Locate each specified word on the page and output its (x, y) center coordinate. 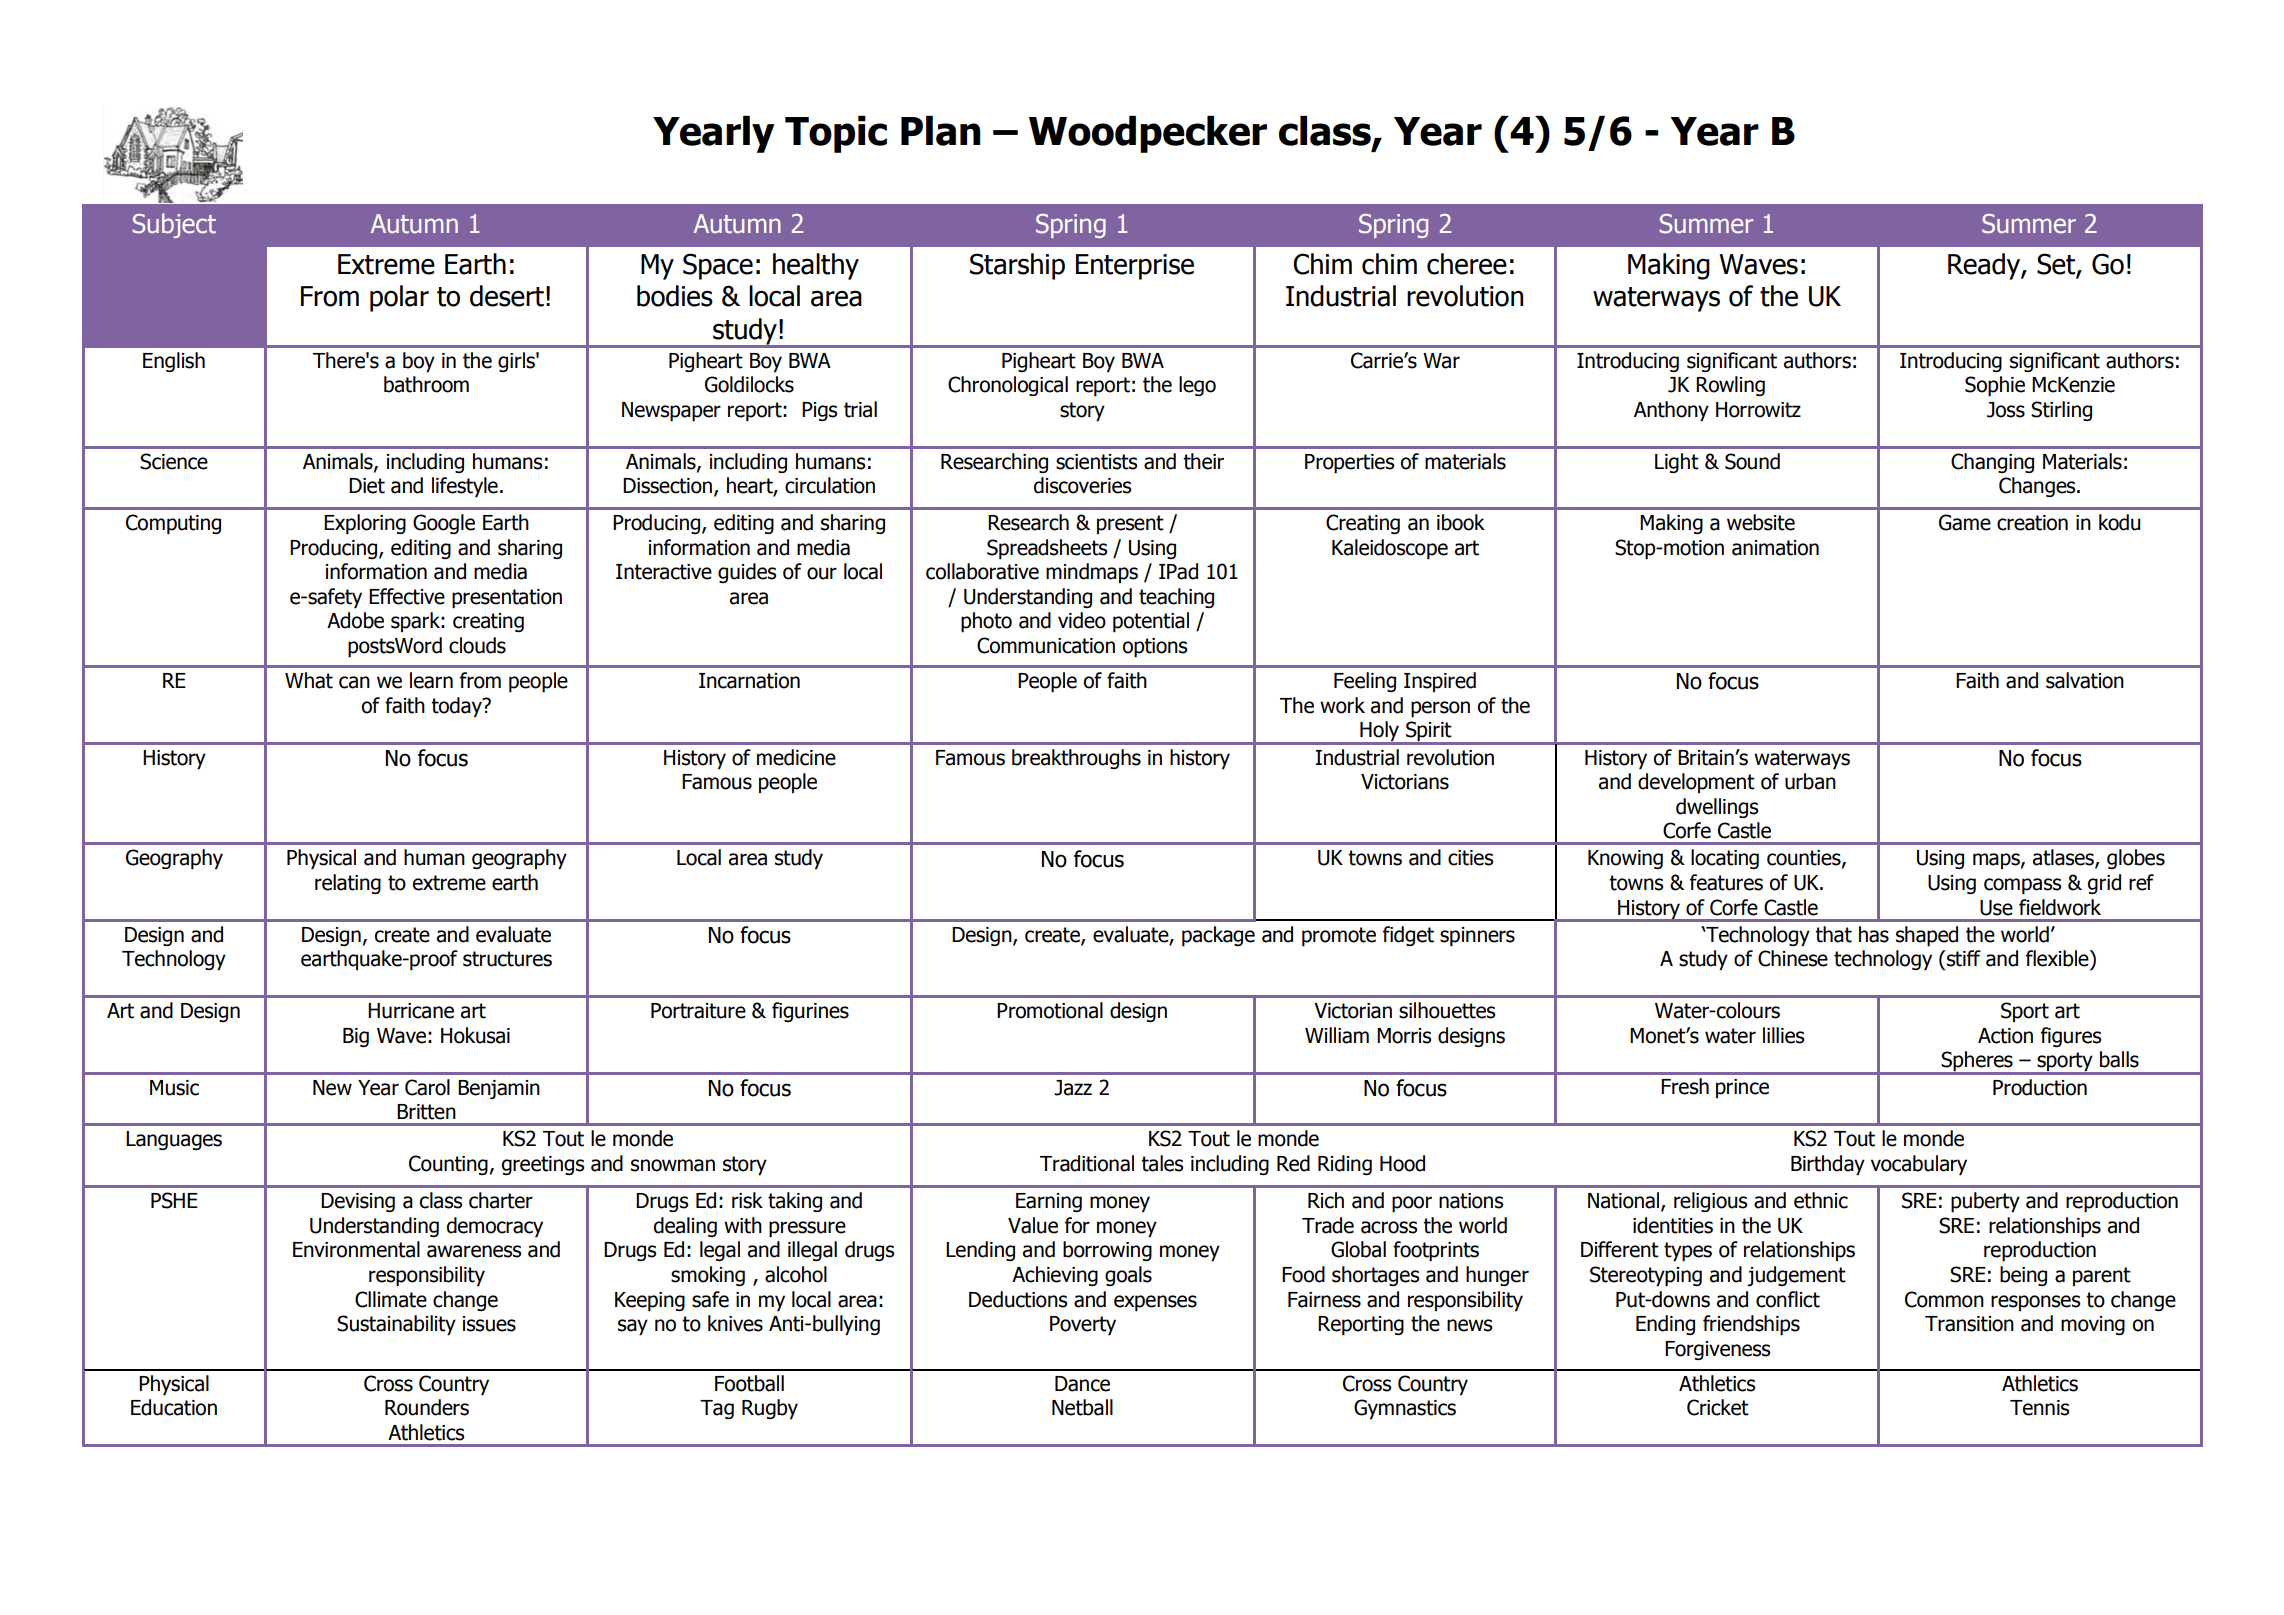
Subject (174, 225)
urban (1810, 781)
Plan (940, 131)
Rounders (427, 1407)
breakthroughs (1076, 759)
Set (2057, 264)
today (457, 707)
